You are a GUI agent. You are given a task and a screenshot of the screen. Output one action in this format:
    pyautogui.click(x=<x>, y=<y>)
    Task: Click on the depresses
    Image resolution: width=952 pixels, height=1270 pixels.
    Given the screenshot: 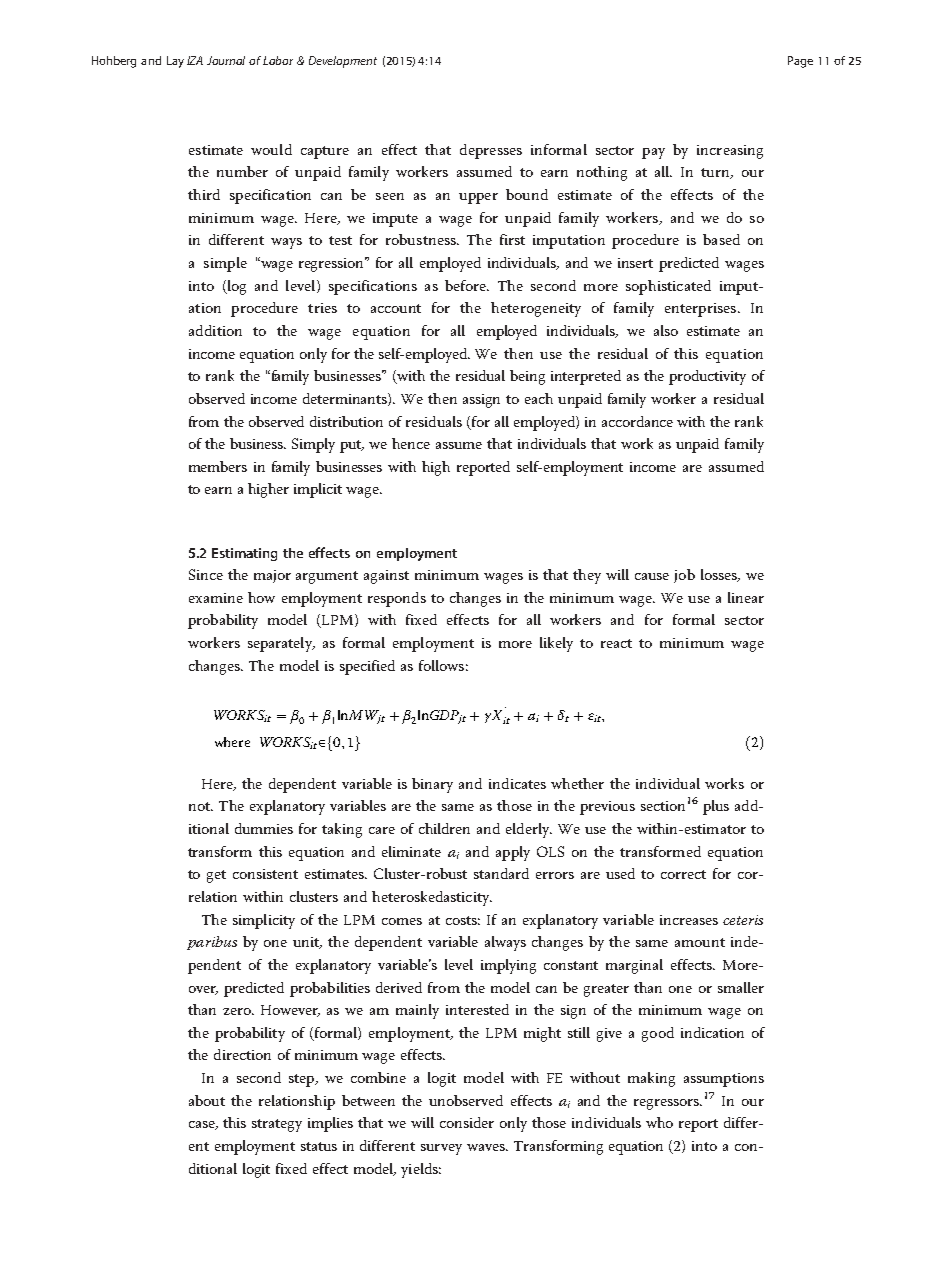 What is the action you would take?
    pyautogui.click(x=491, y=151)
